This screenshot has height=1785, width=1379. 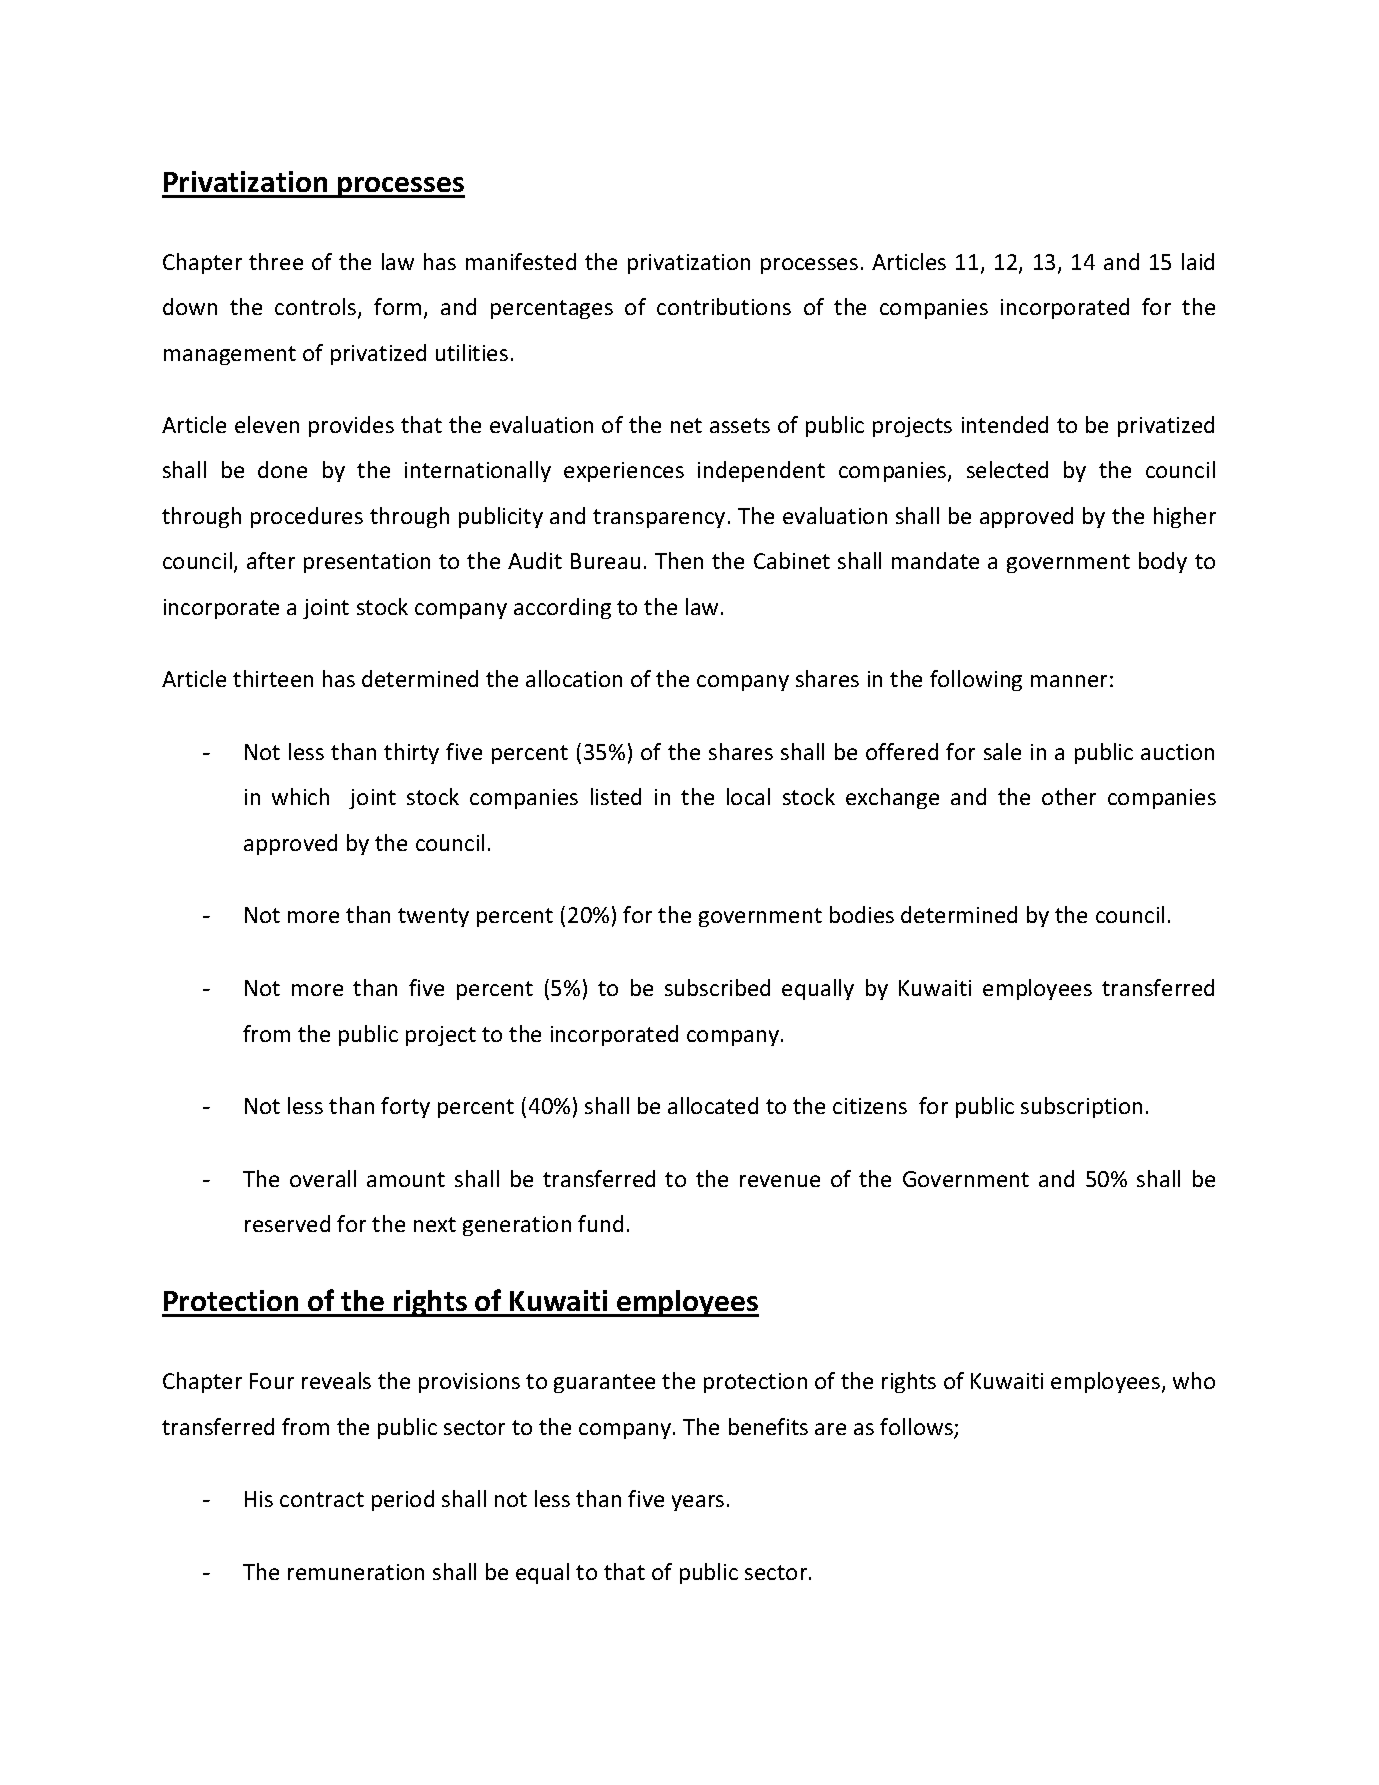 I want to click on allocated, so click(x=713, y=1105).
